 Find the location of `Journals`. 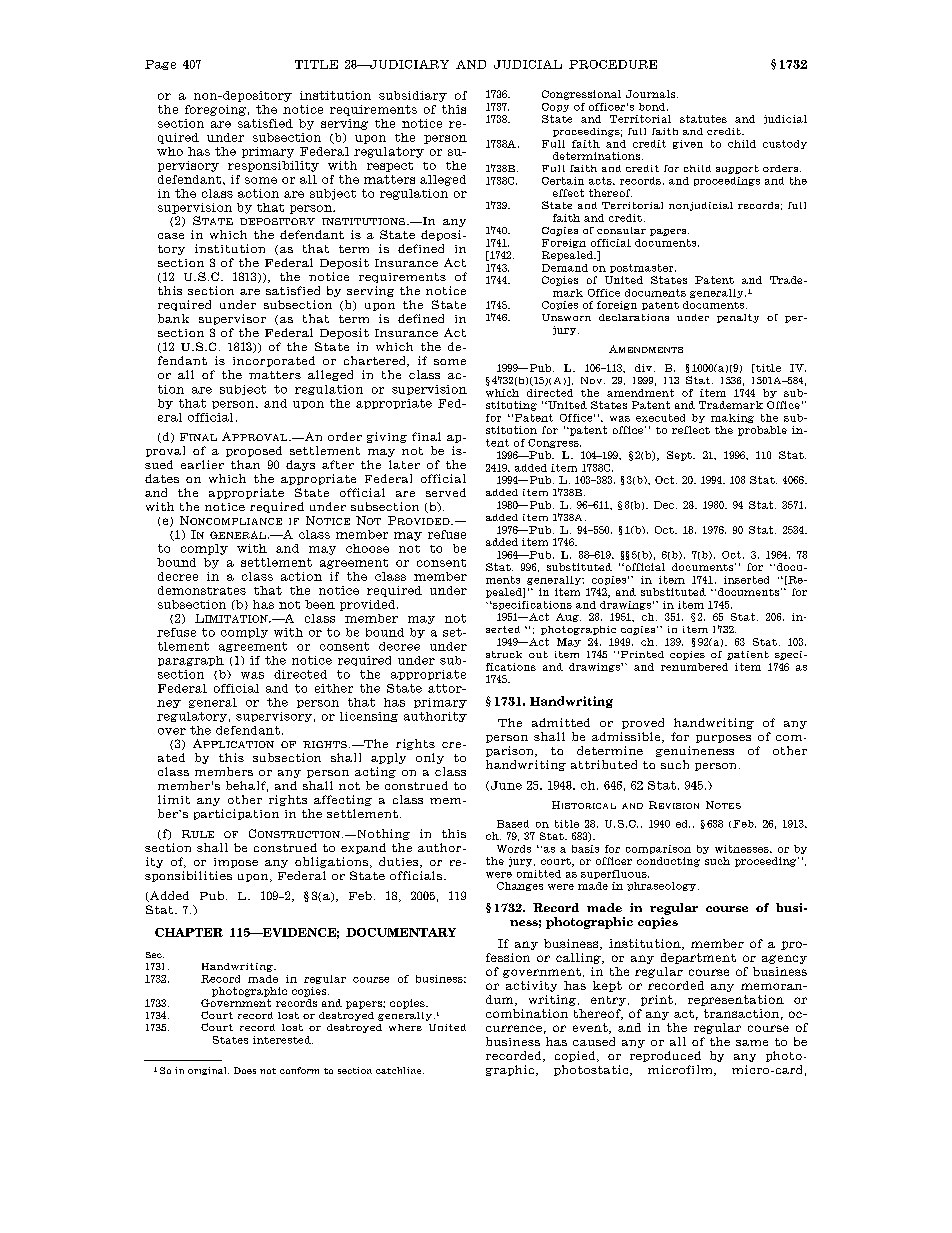

Journals is located at coordinates (652, 94).
